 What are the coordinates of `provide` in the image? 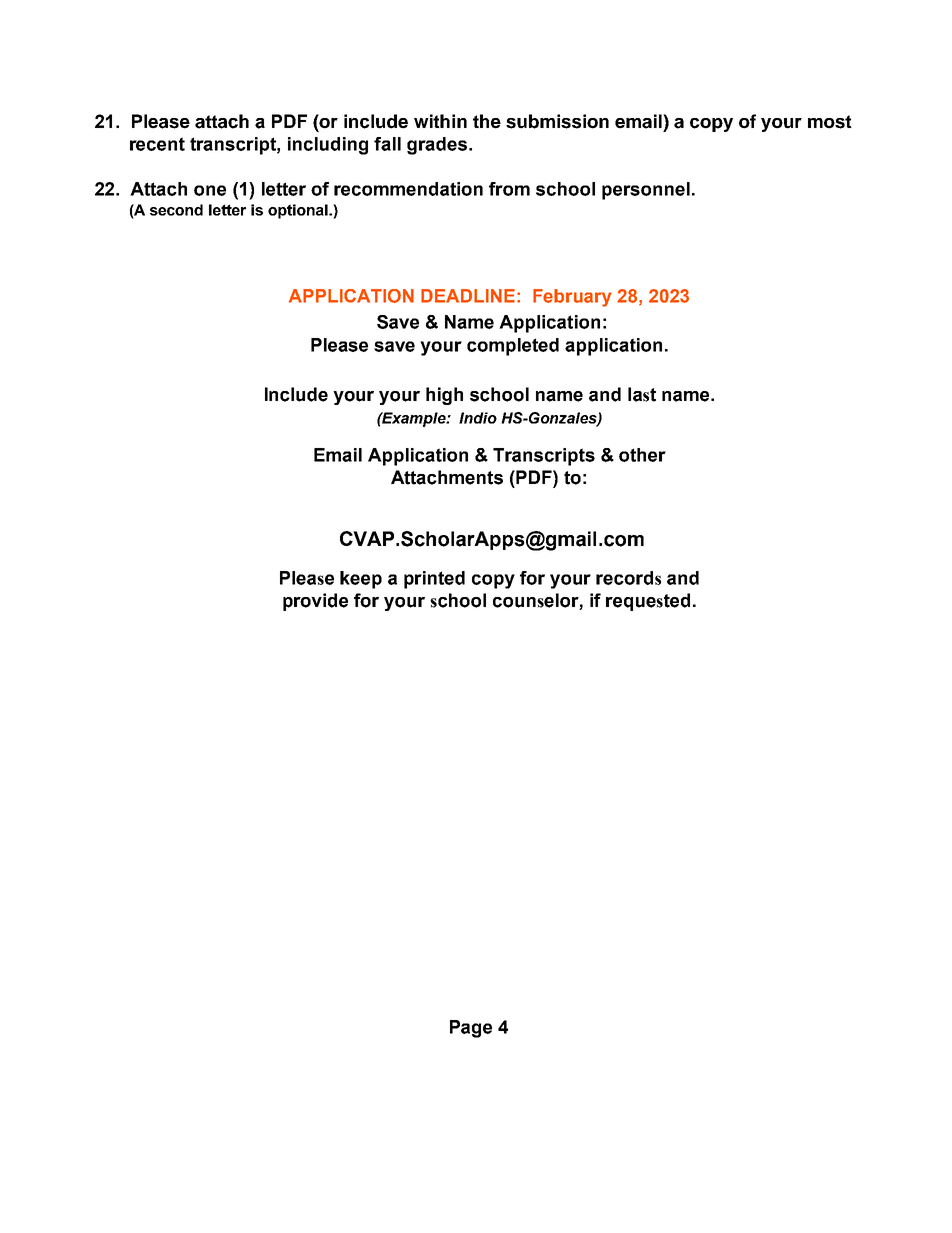 It's located at (315, 602).
